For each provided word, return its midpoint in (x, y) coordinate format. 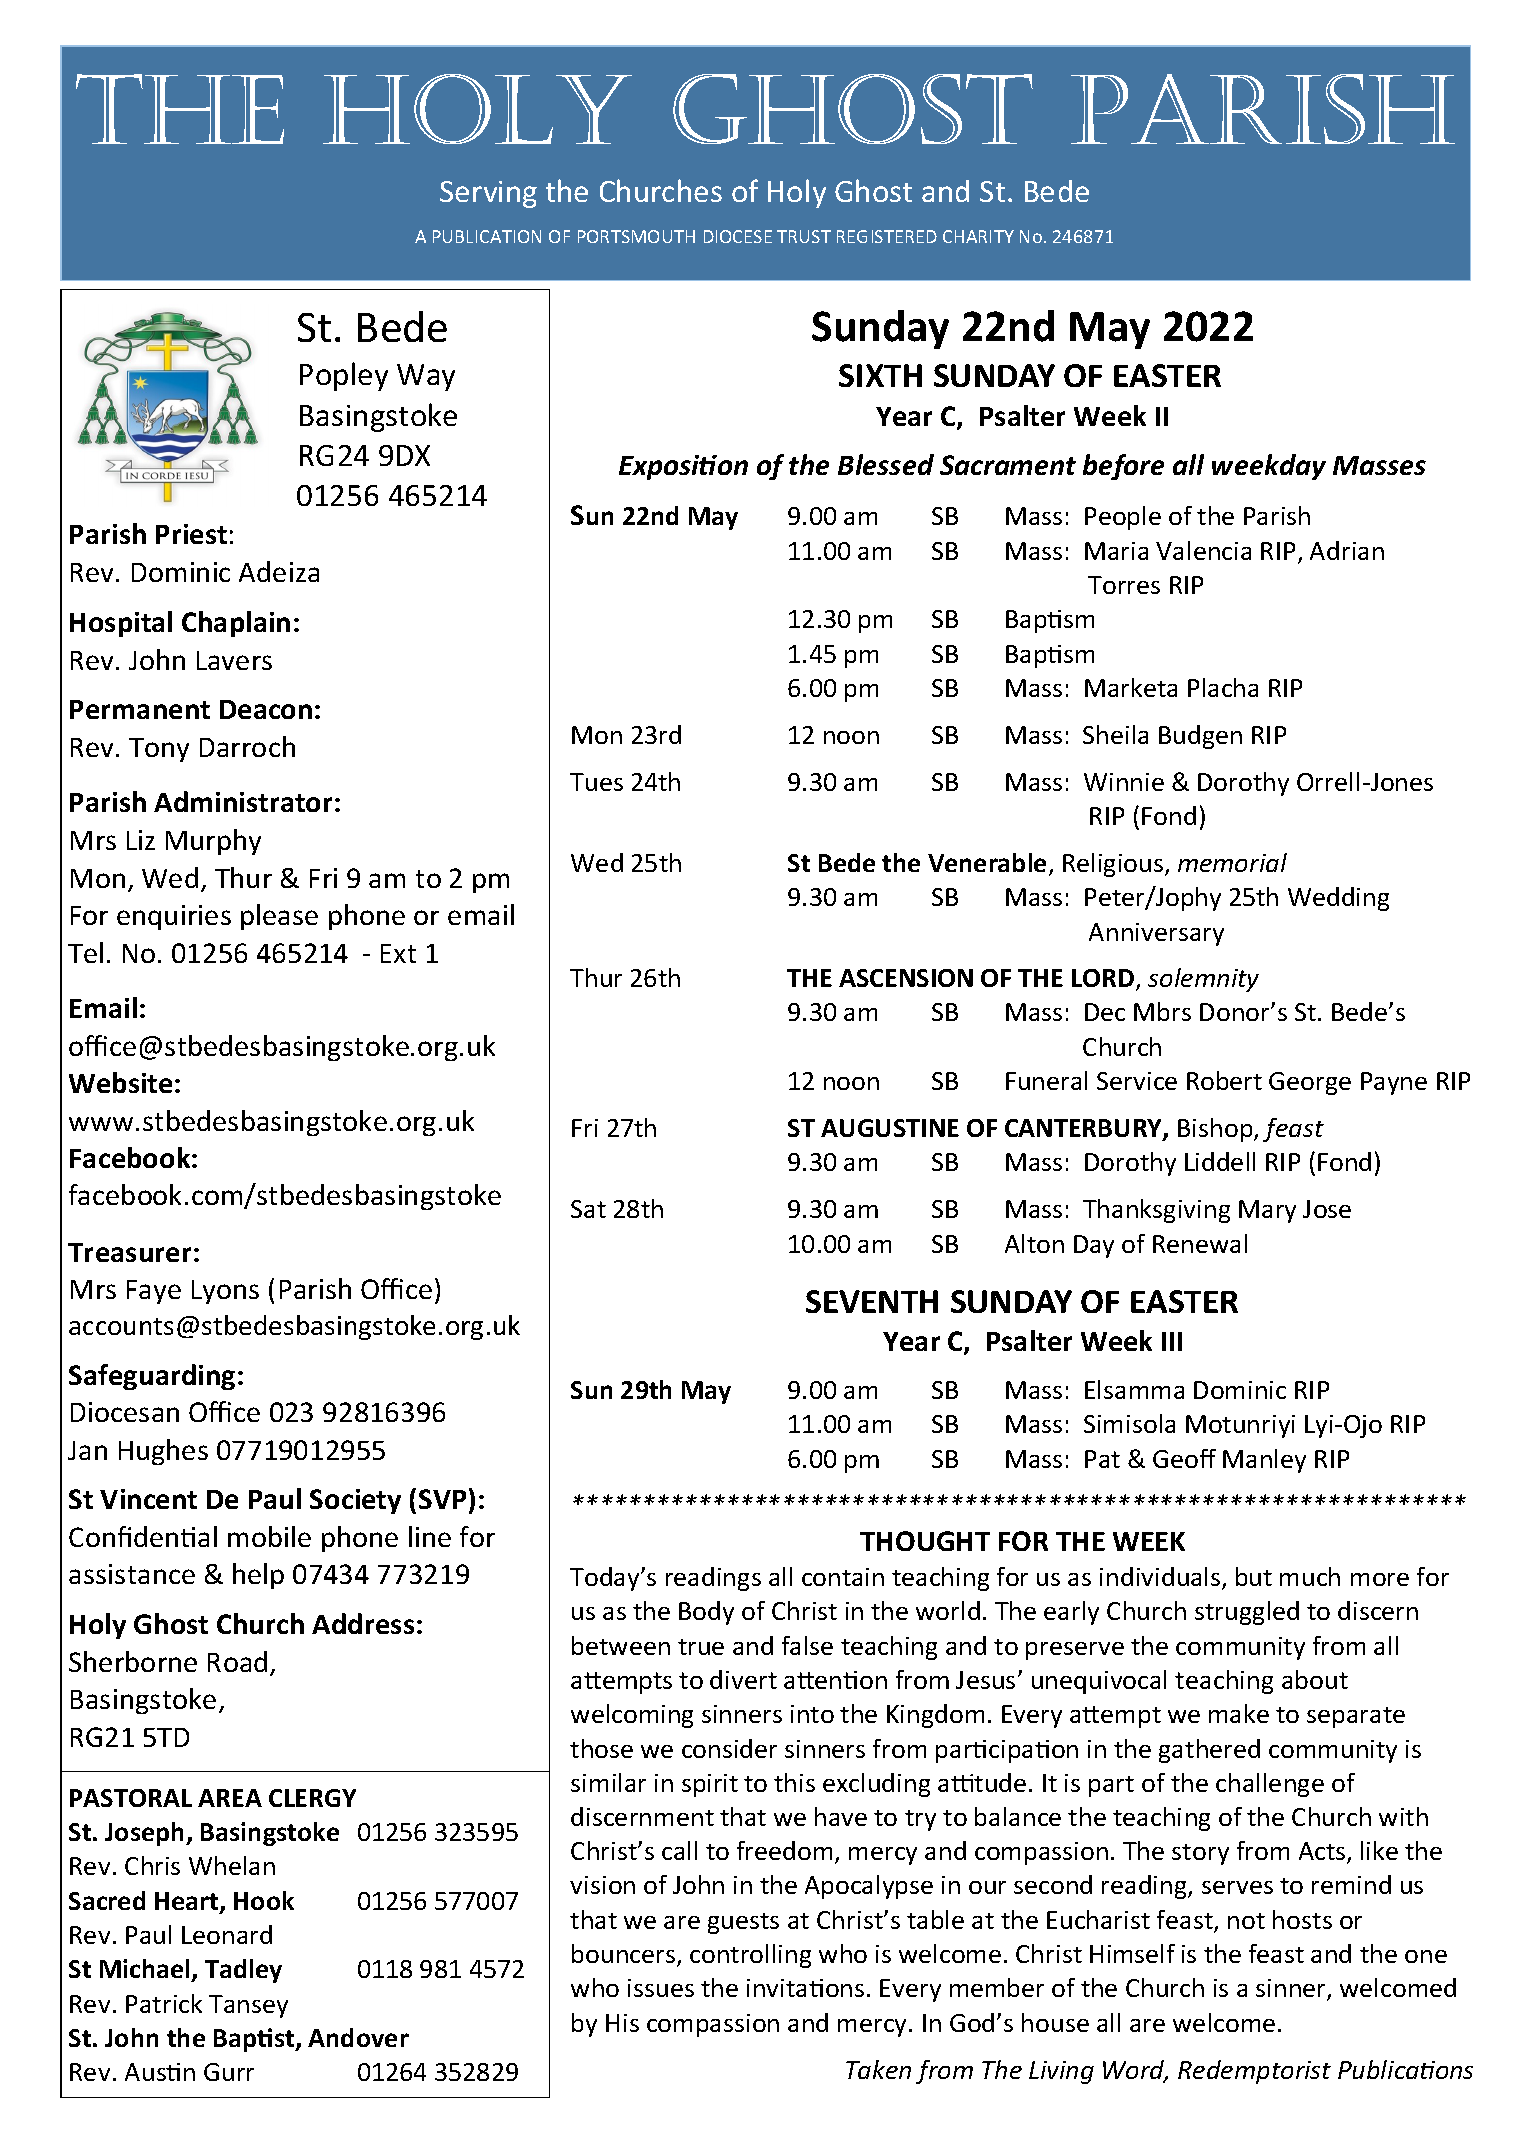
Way (426, 377)
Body (706, 1613)
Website (120, 1082)
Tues (596, 782)
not (1246, 1921)
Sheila (1115, 734)
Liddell (1220, 1161)
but (1254, 1576)
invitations (805, 1988)
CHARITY (978, 236)
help (258, 1576)
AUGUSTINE (890, 1128)
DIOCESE (738, 236)
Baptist (255, 2040)
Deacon (266, 709)
